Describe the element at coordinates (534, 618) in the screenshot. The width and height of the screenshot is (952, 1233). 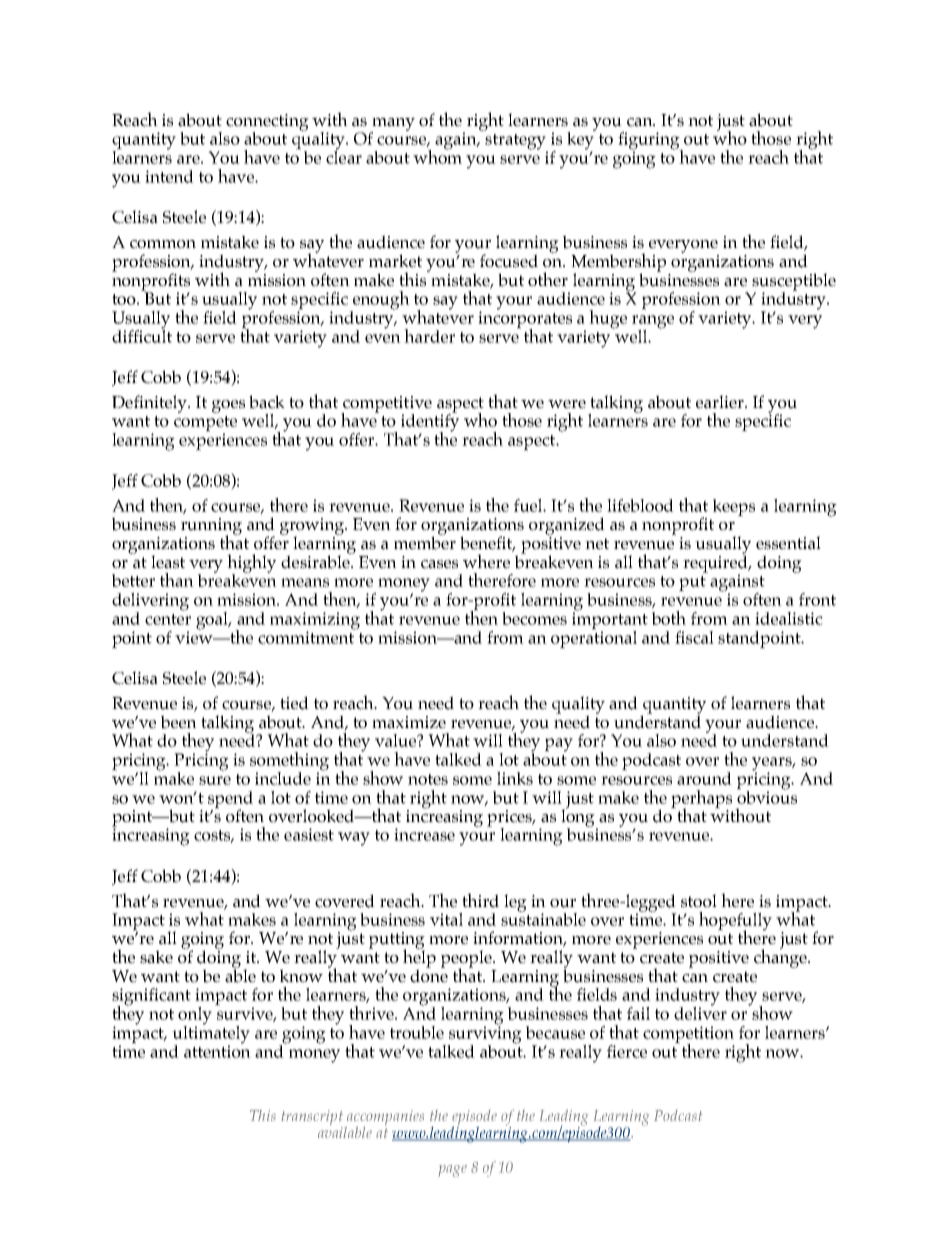
I see `becomes` at that location.
